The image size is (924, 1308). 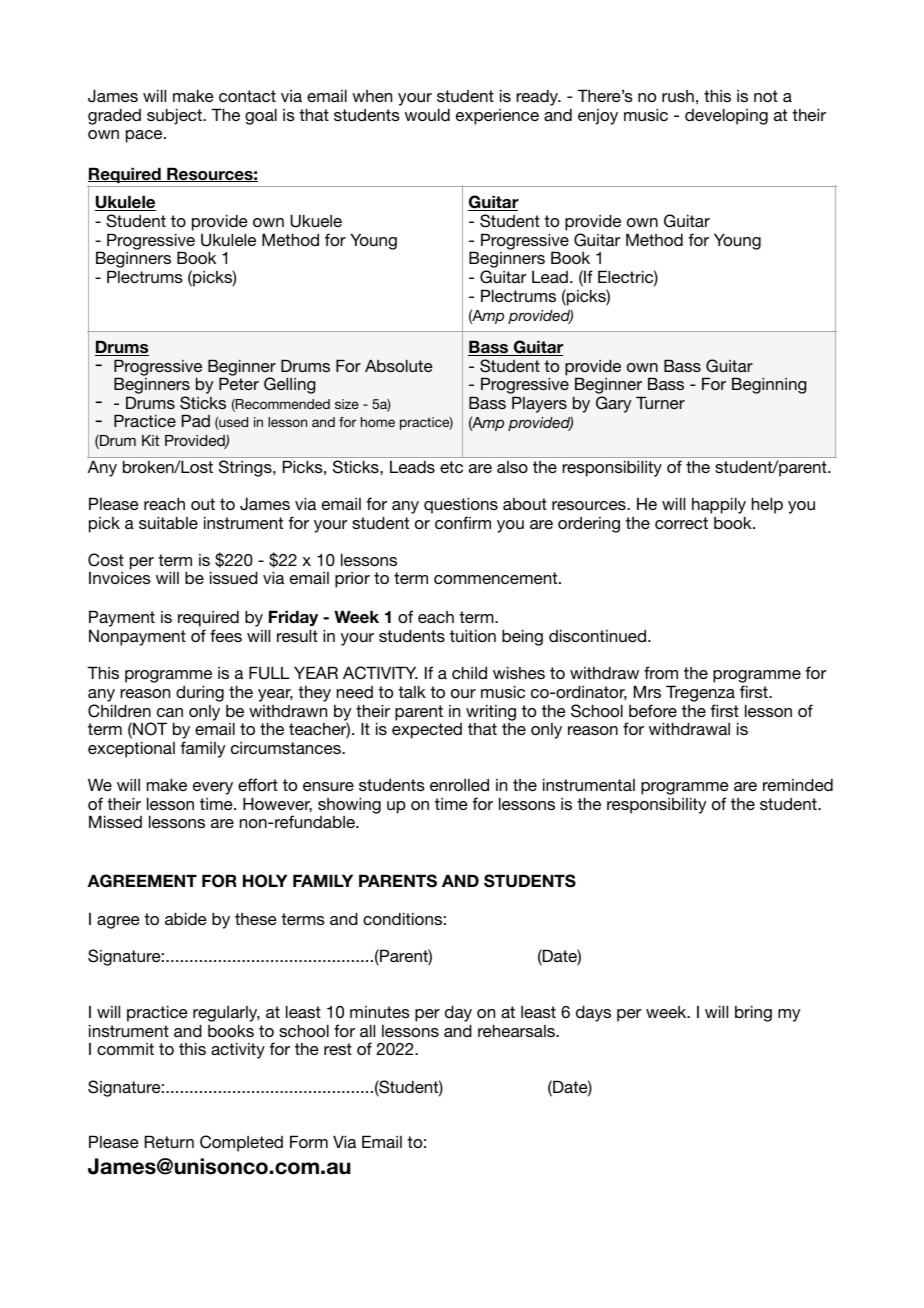 I want to click on developing, so click(x=726, y=116).
